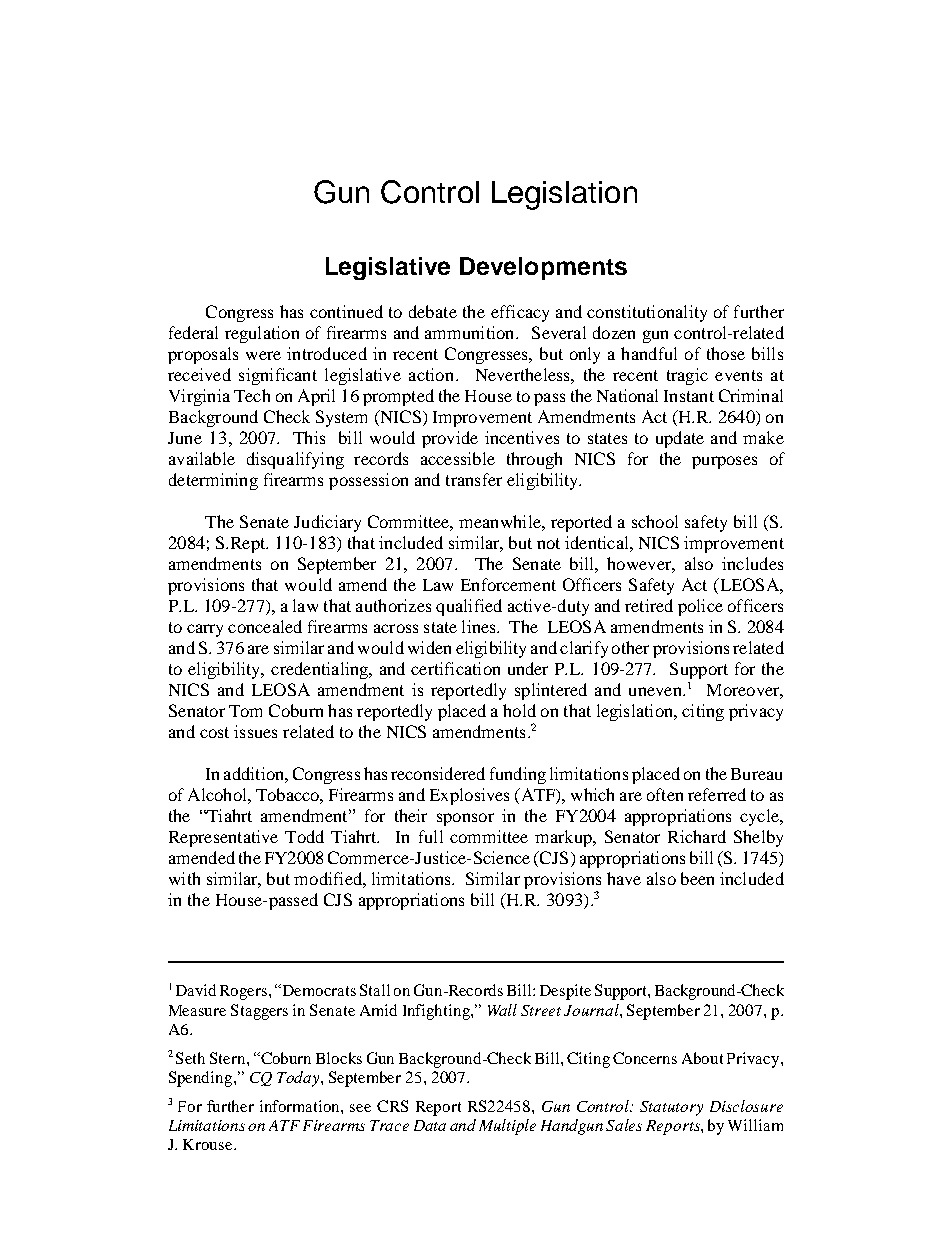 Image resolution: width=952 pixels, height=1233 pixels. Describe the element at coordinates (647, 313) in the image. I see `constitutionality` at that location.
